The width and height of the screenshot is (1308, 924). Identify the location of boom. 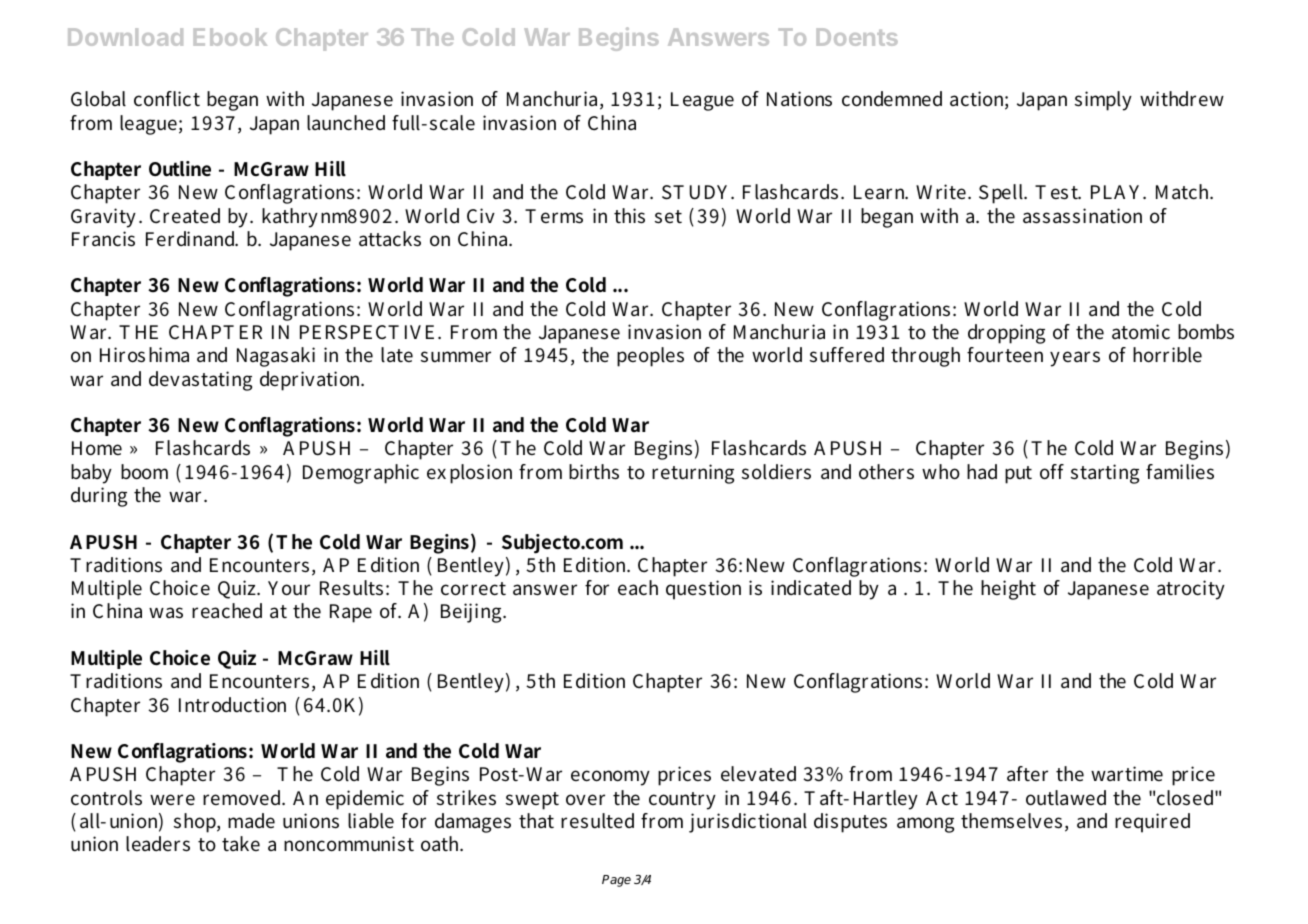
(144, 472).
